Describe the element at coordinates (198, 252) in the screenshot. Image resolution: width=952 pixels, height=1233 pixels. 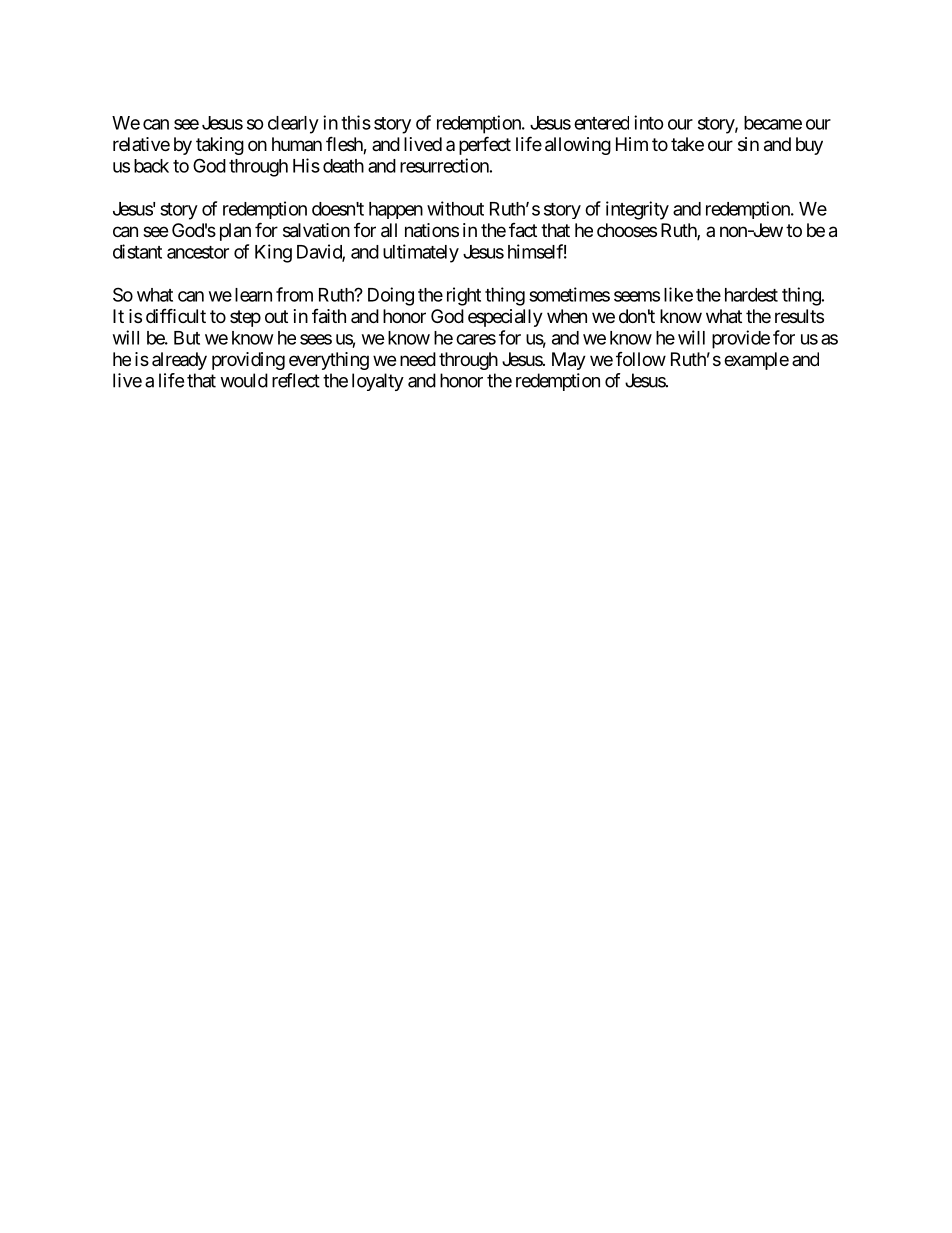
I see `ancestor` at that location.
